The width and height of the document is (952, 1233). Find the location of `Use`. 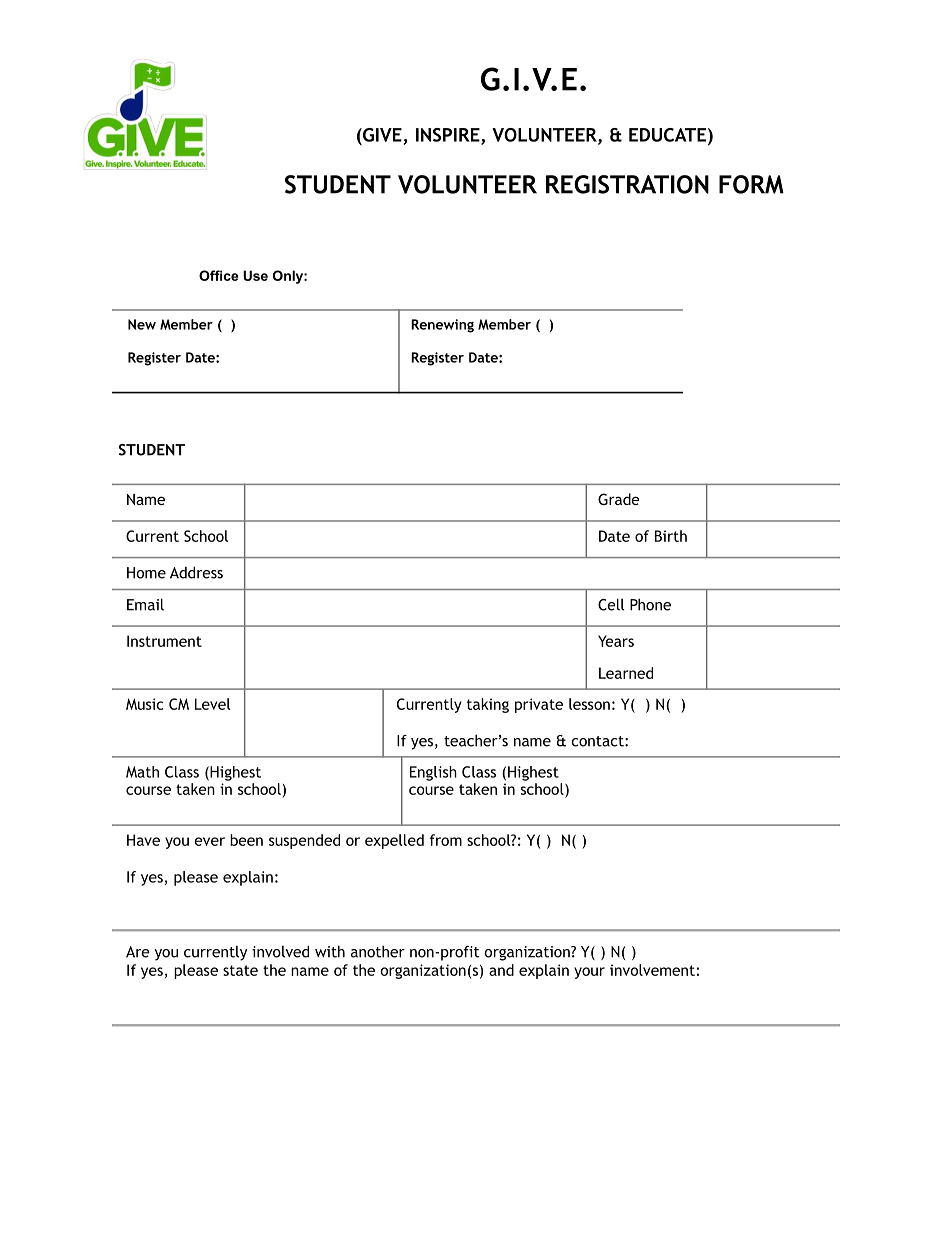

Use is located at coordinates (255, 275).
